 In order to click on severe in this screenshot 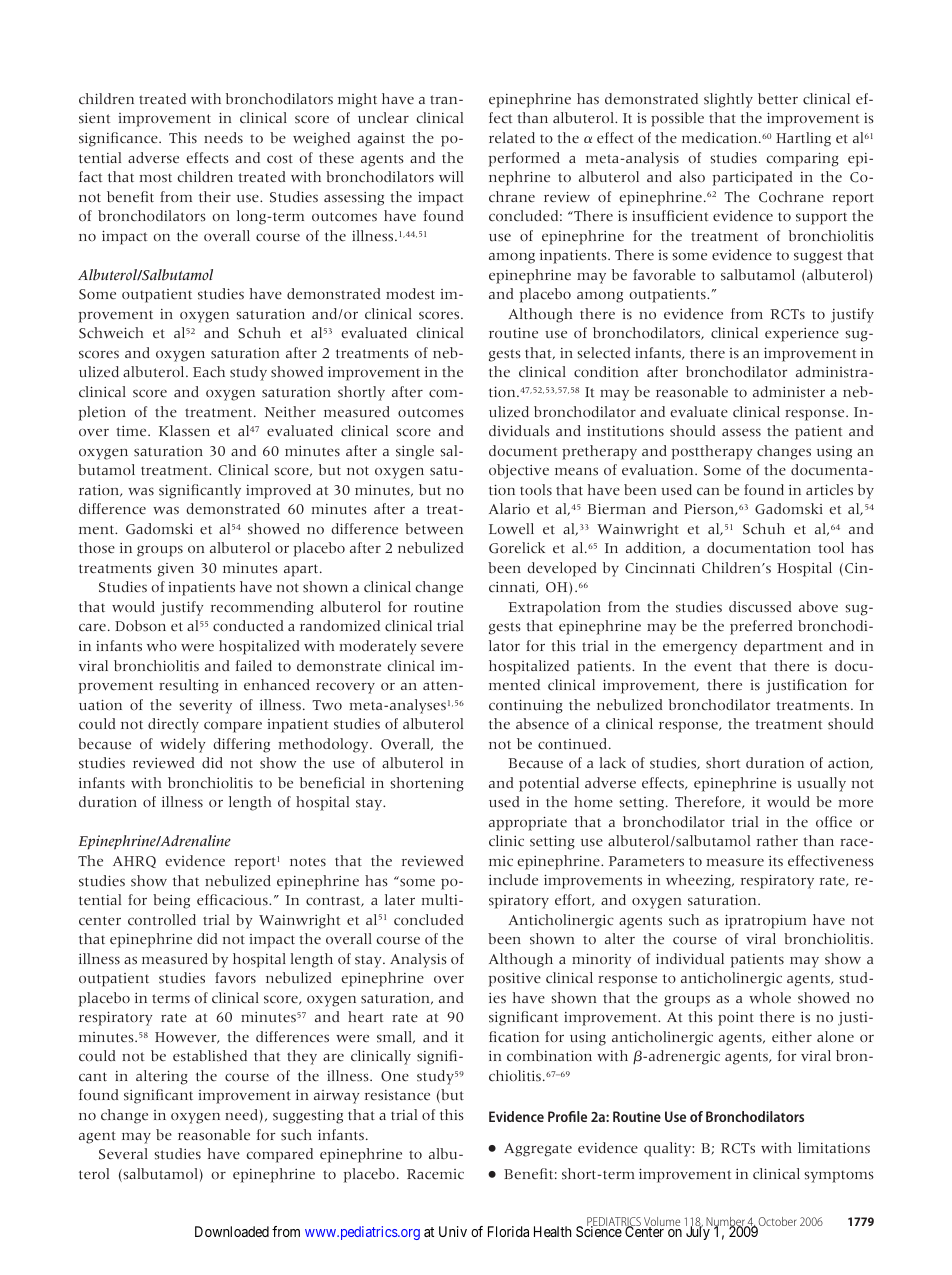, I will do `click(442, 648)`.
